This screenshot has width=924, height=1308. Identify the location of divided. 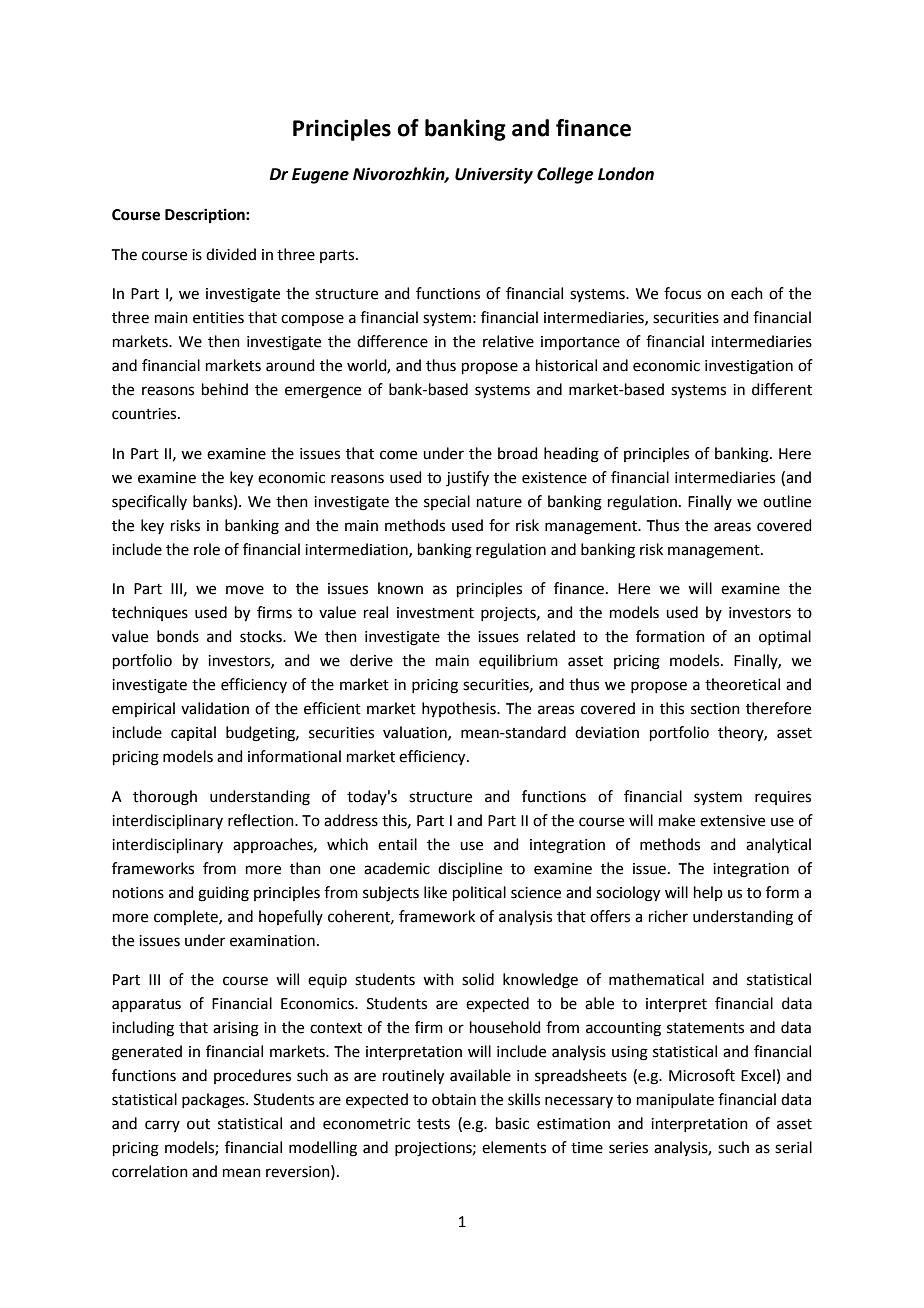
(231, 254).
